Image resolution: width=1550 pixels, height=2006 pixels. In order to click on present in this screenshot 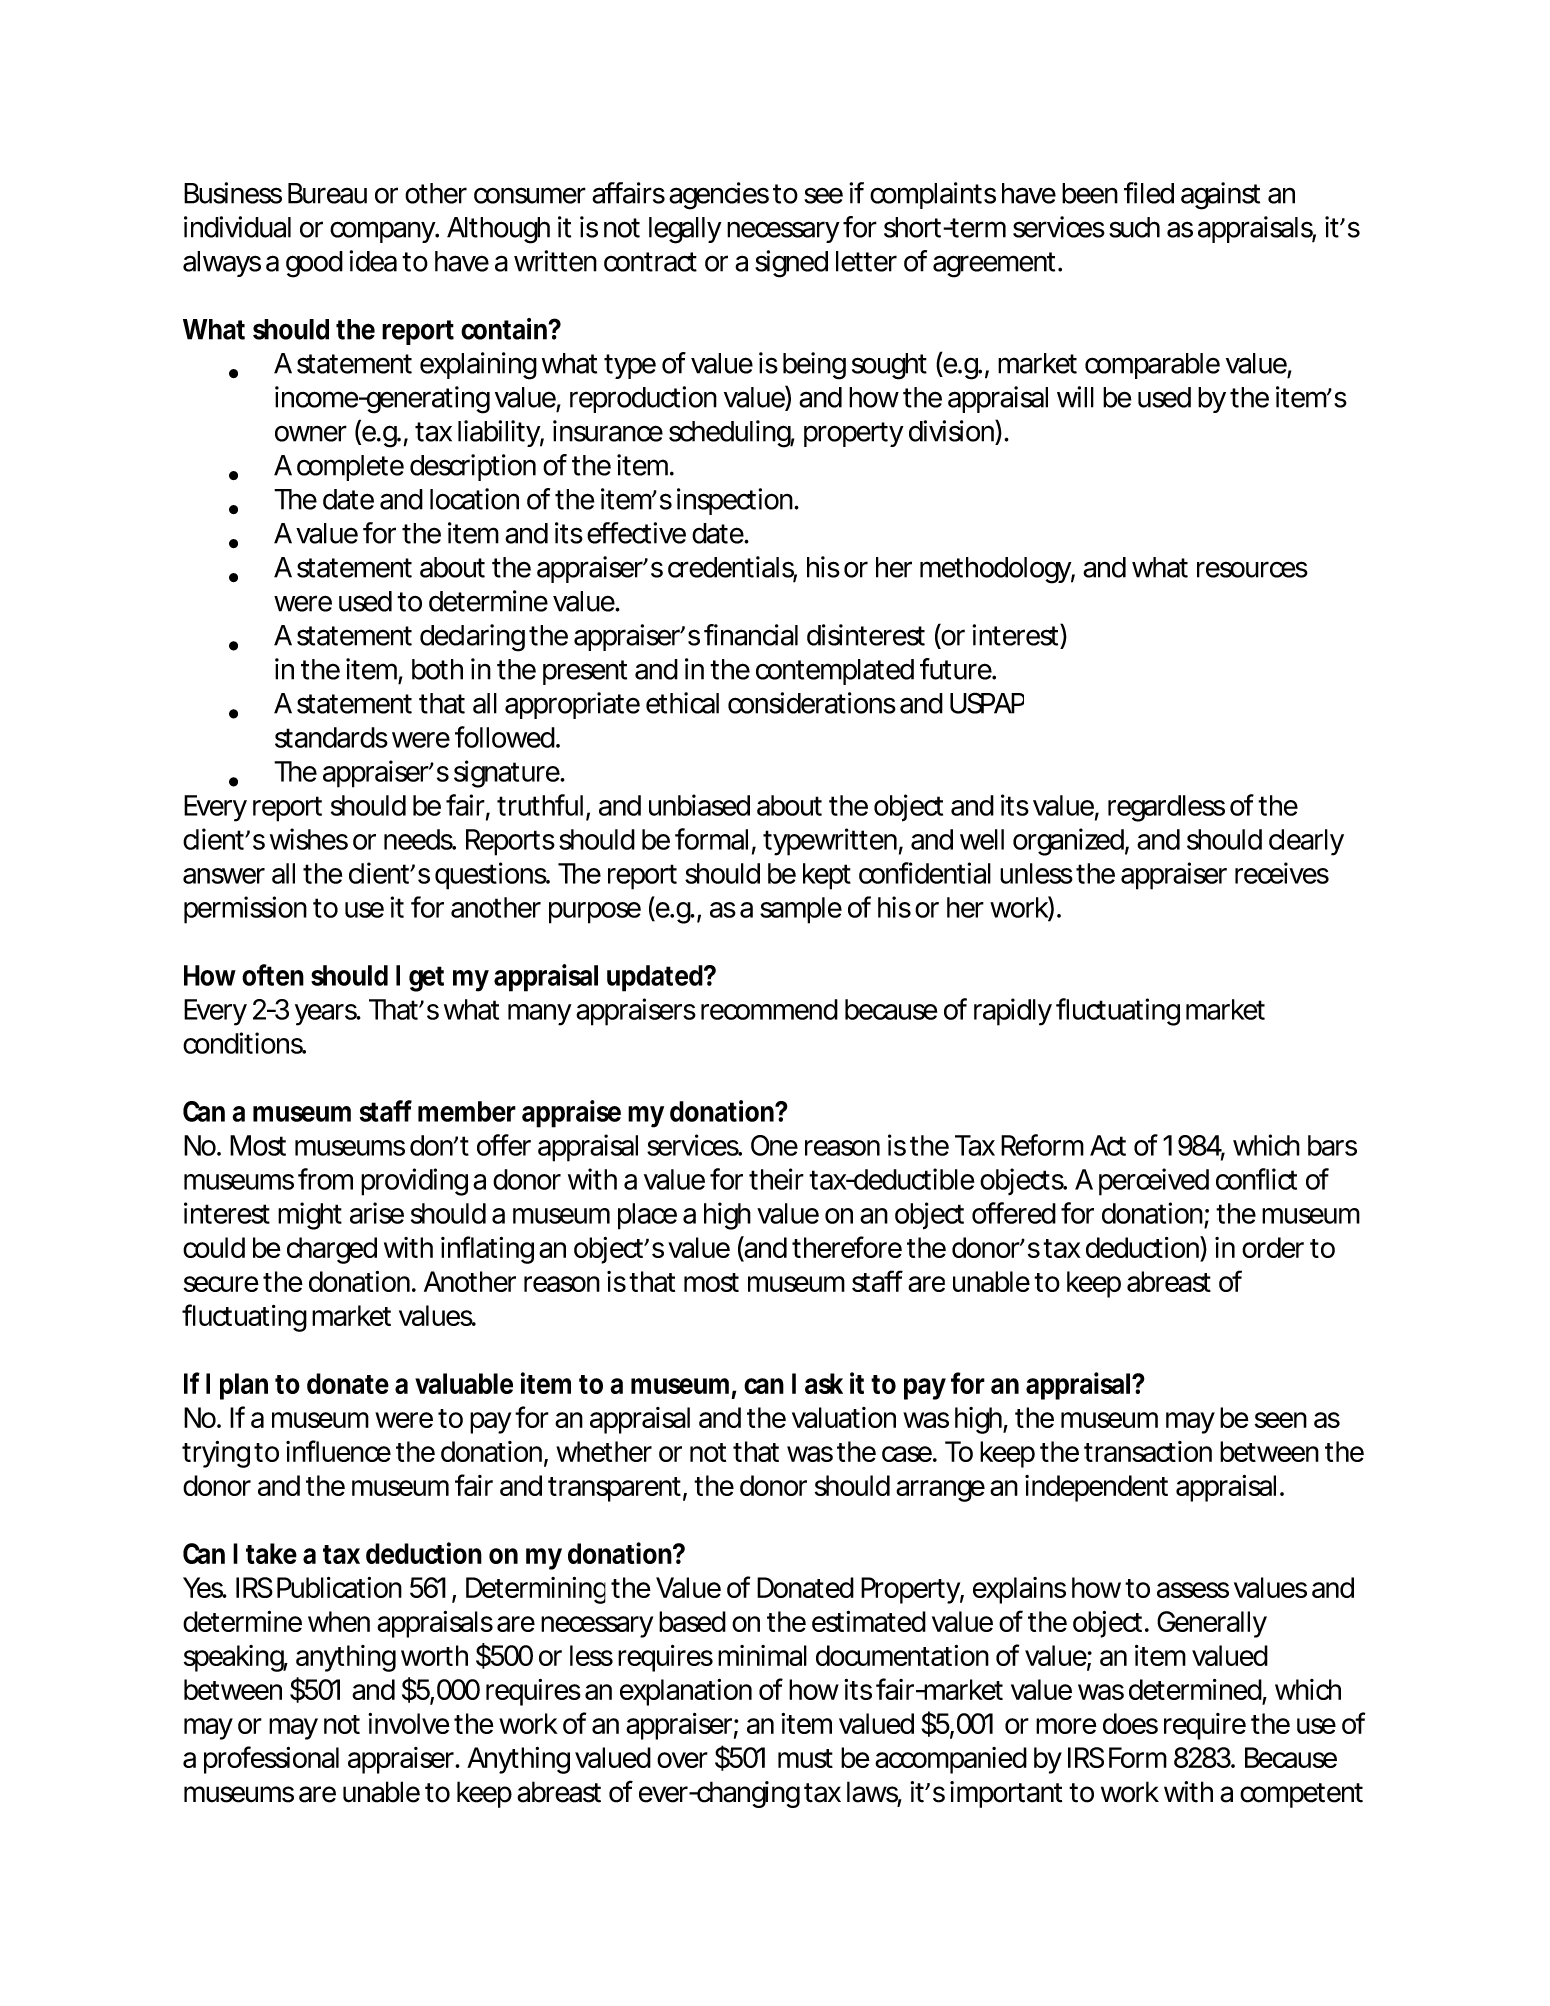, I will do `click(585, 672)`.
